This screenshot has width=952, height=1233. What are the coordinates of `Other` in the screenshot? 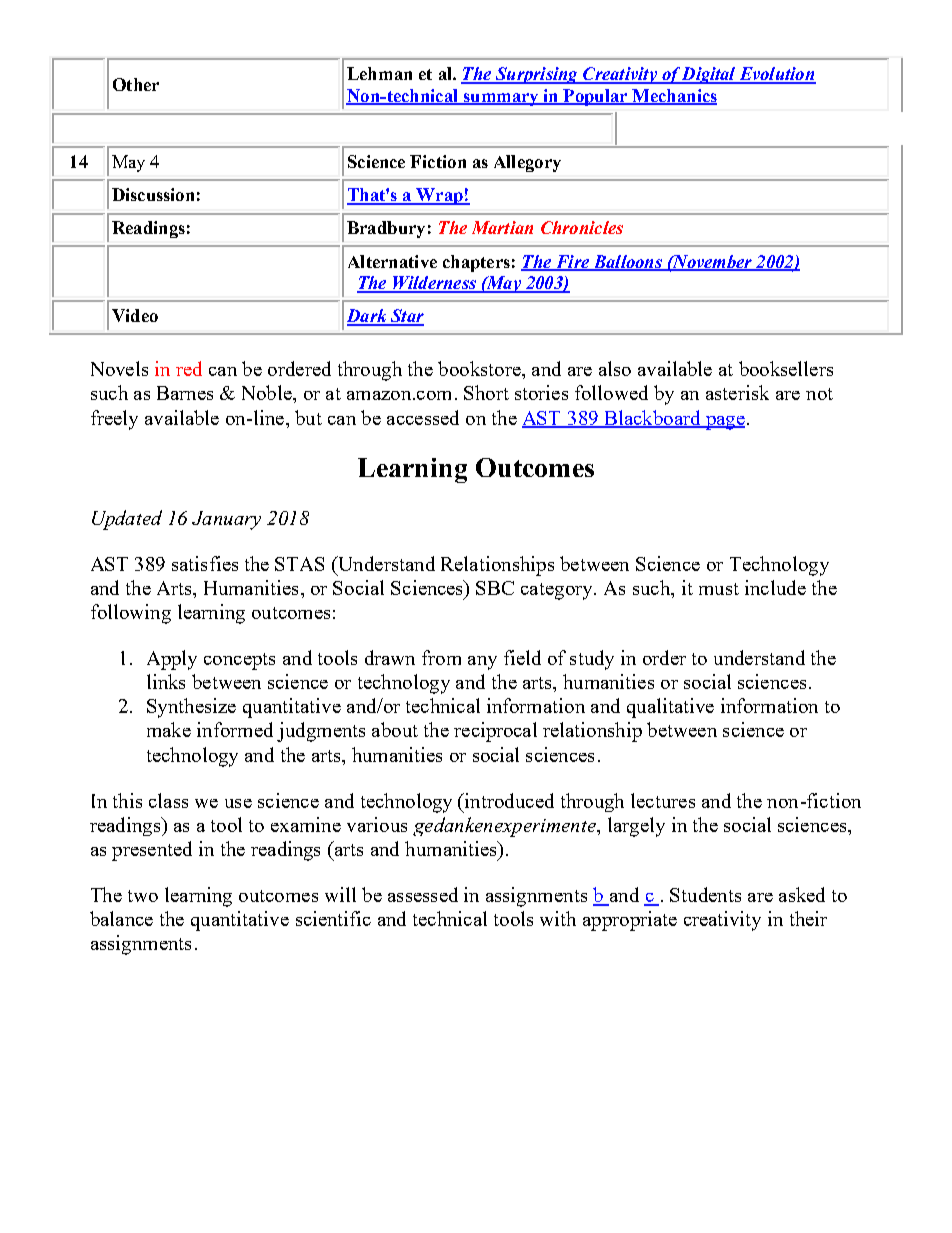 It's located at (136, 84).
